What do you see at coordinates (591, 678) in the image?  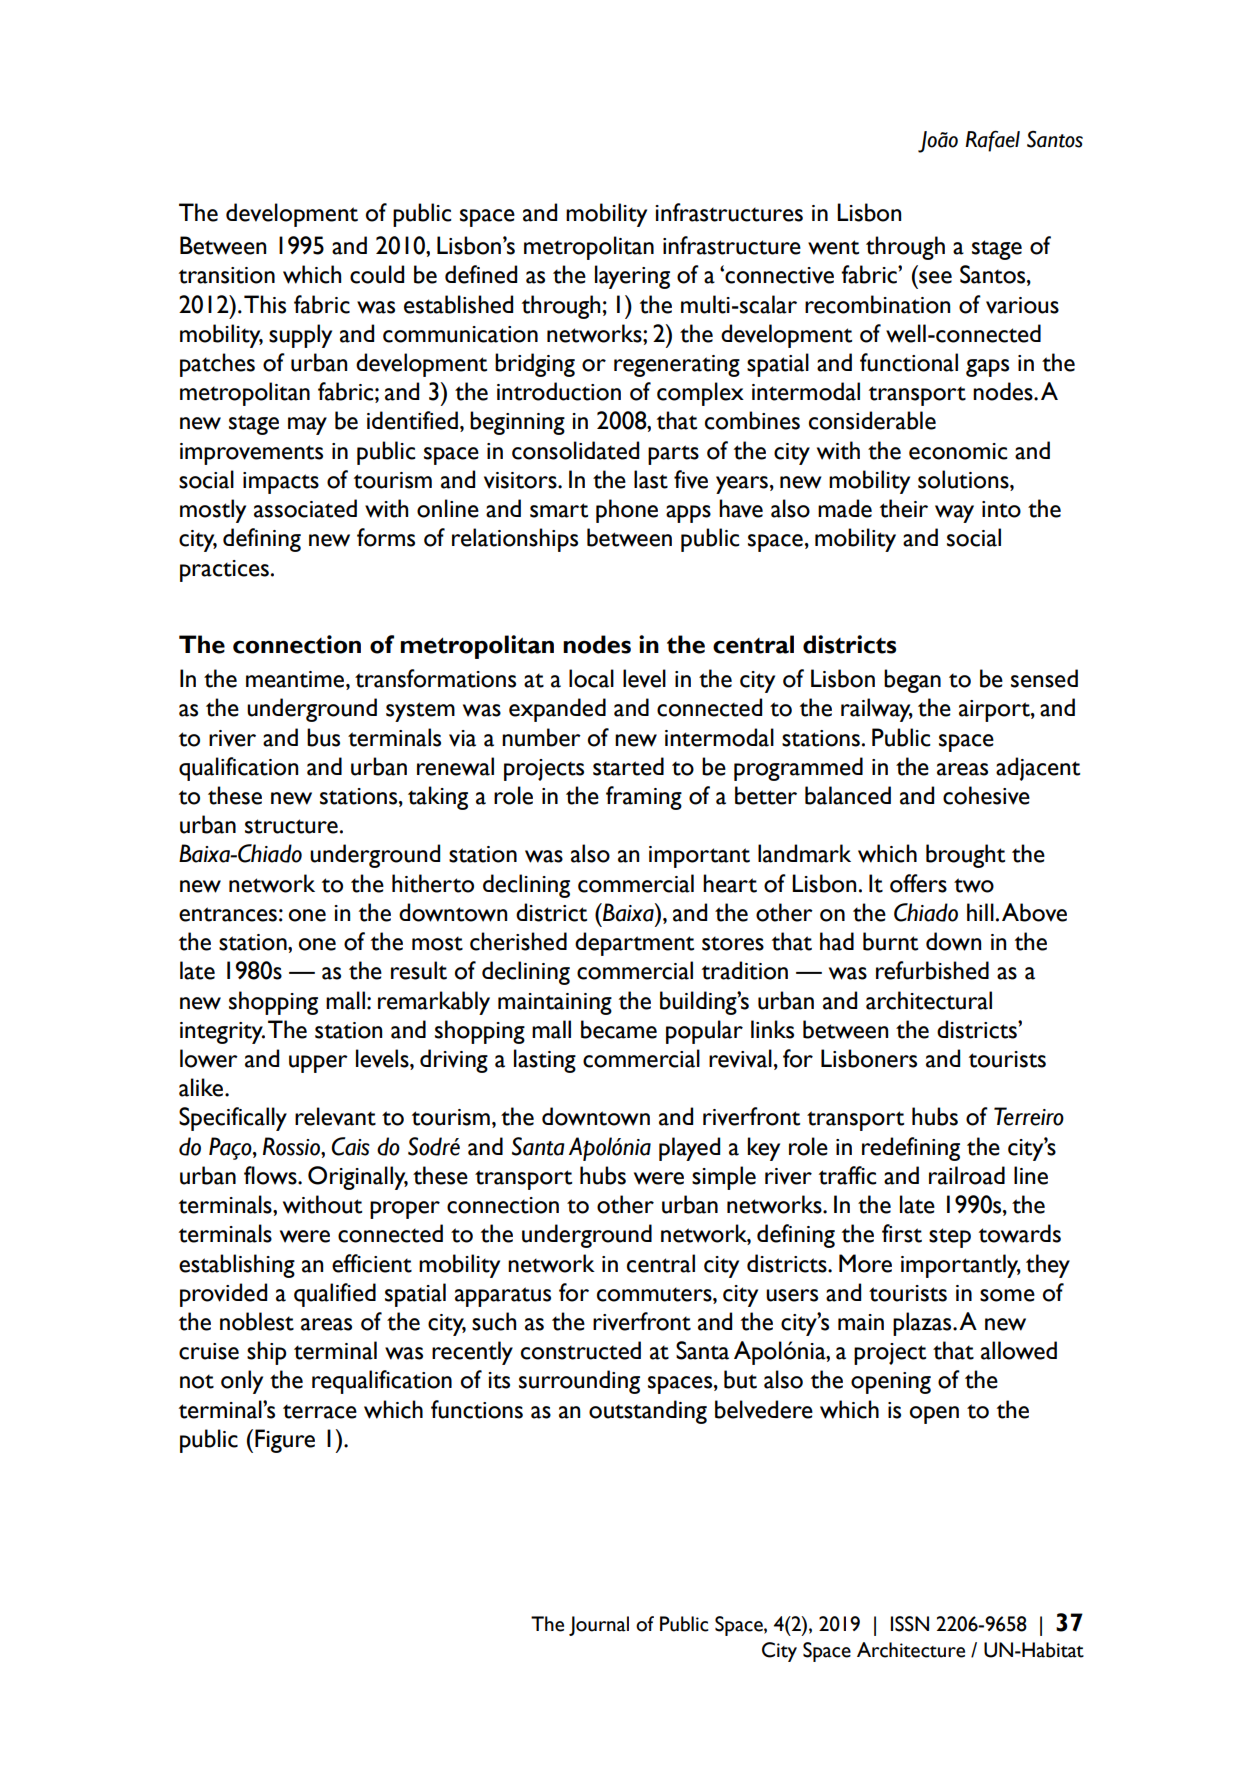 I see `local` at bounding box center [591, 678].
